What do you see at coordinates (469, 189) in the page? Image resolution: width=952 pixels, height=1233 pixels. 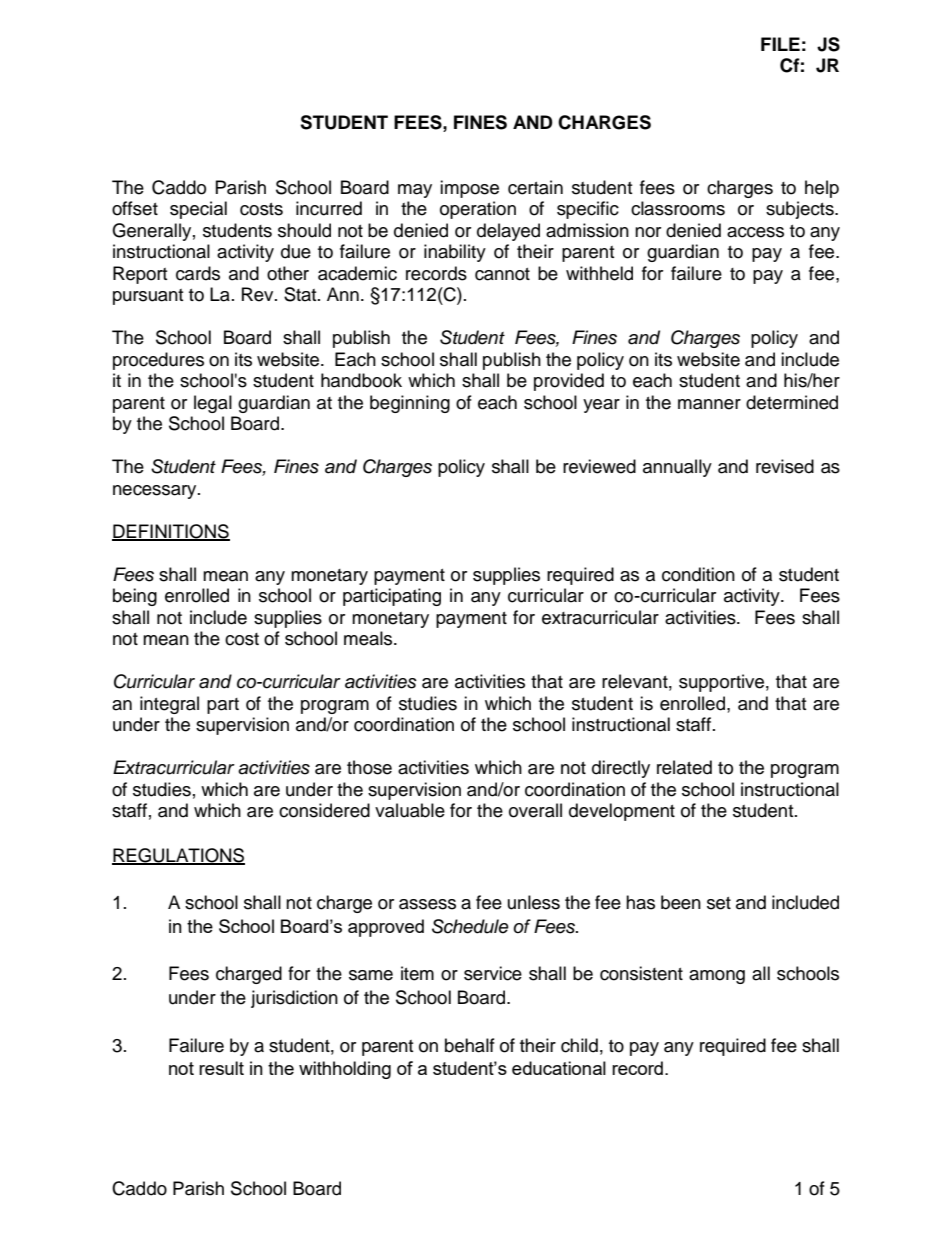 I see `impose` at bounding box center [469, 189].
